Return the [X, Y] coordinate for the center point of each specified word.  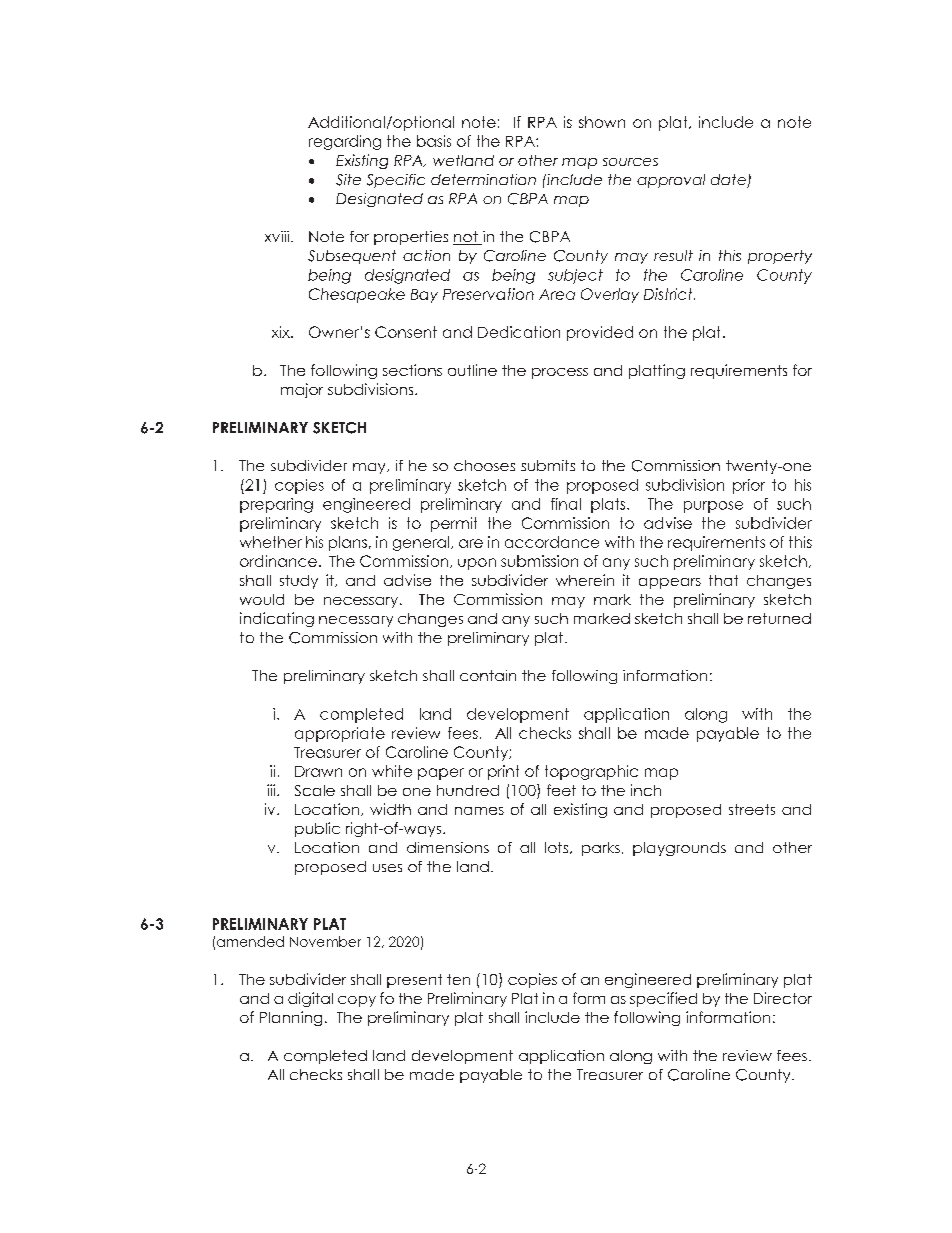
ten [458, 979]
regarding [345, 142]
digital [310, 999]
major [302, 390]
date [729, 181]
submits [548, 465]
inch [646, 790]
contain [488, 675]
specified [663, 999]
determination [483, 179]
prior [749, 486]
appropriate [340, 734]
